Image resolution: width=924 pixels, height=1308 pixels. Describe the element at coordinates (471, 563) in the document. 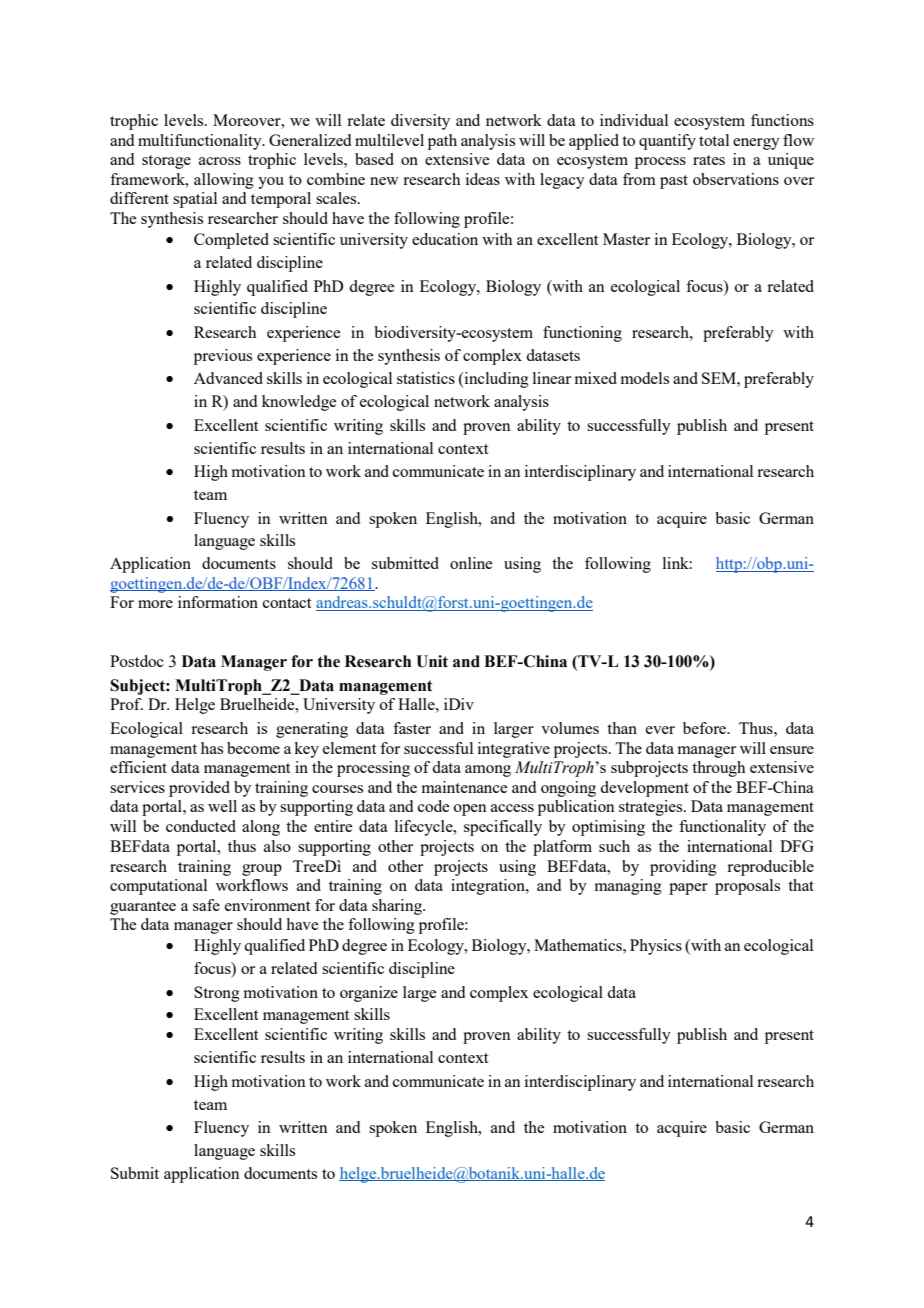

I see `online` at that location.
